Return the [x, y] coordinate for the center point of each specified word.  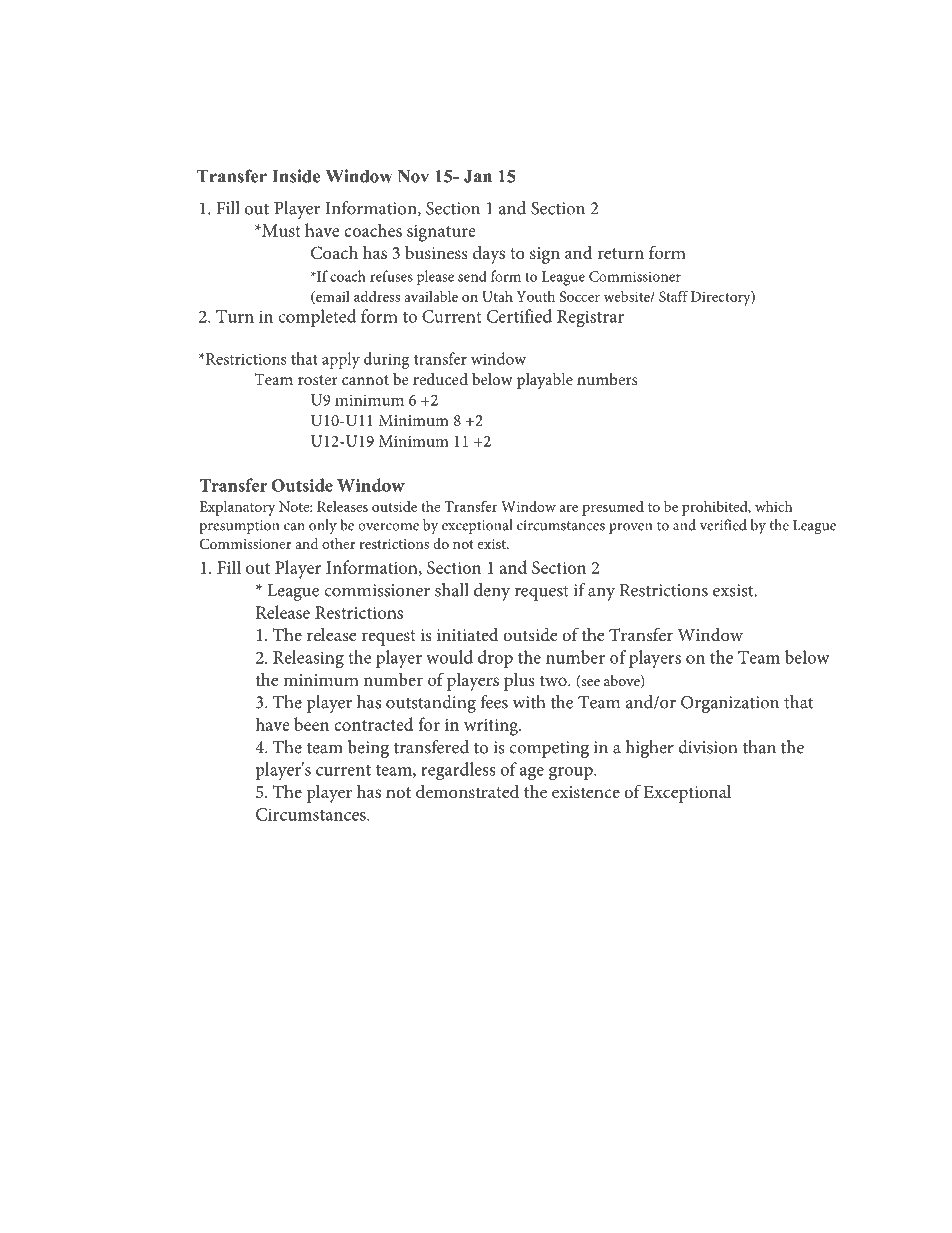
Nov [413, 176]
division [707, 747]
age [532, 774]
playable [545, 381]
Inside [296, 176]
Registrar [590, 319]
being [368, 749]
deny [492, 592]
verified [723, 525]
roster [318, 380]
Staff [673, 296]
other [339, 543]
